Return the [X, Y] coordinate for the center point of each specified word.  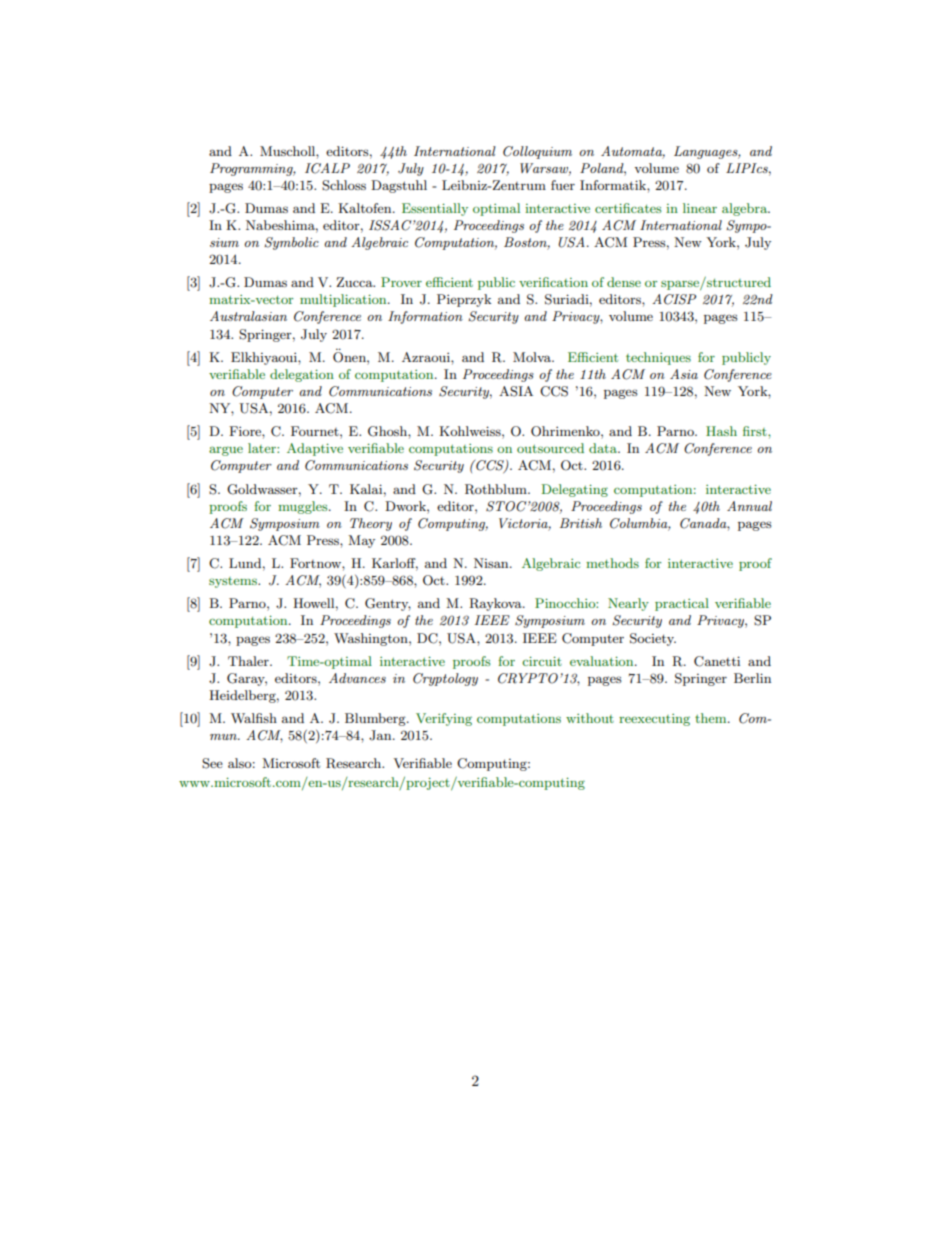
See [212, 763]
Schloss [344, 185]
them [712, 718]
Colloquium [537, 152]
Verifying [444, 719]
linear [700, 208]
